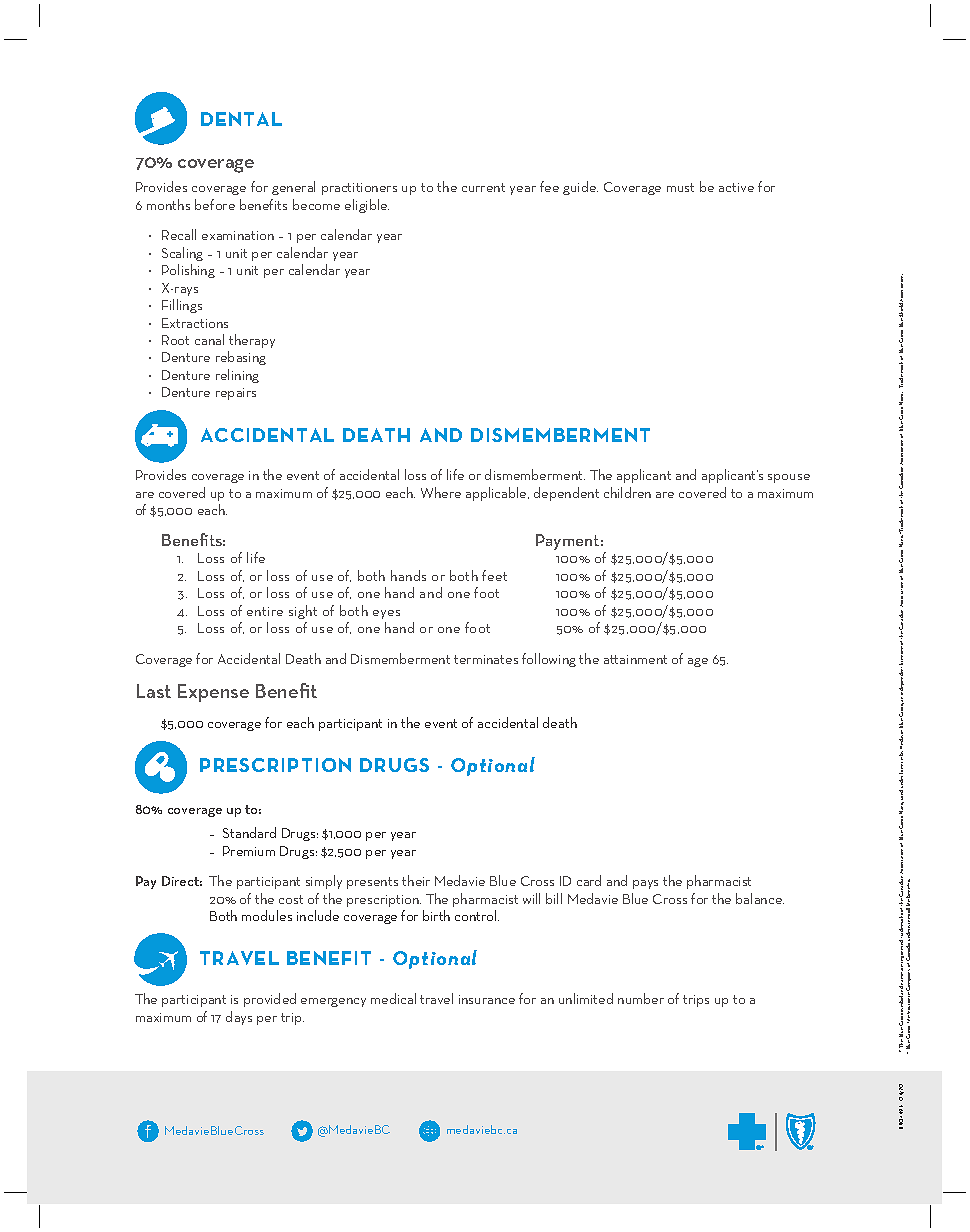 This image has width=970, height=1232. What do you see at coordinates (215, 204) in the image?
I see `before` at bounding box center [215, 204].
